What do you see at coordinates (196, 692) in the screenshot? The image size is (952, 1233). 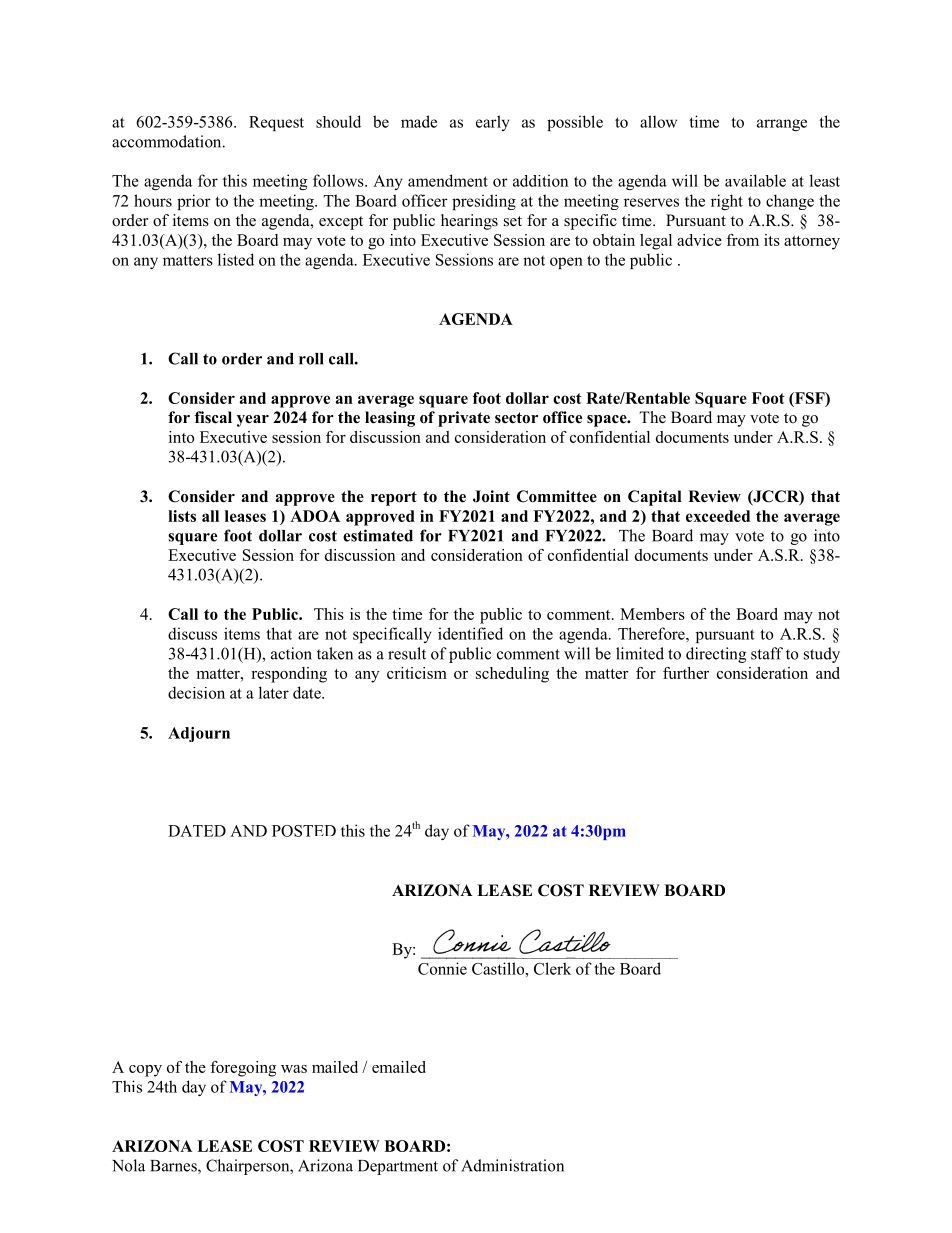 I see `decision` at bounding box center [196, 692].
